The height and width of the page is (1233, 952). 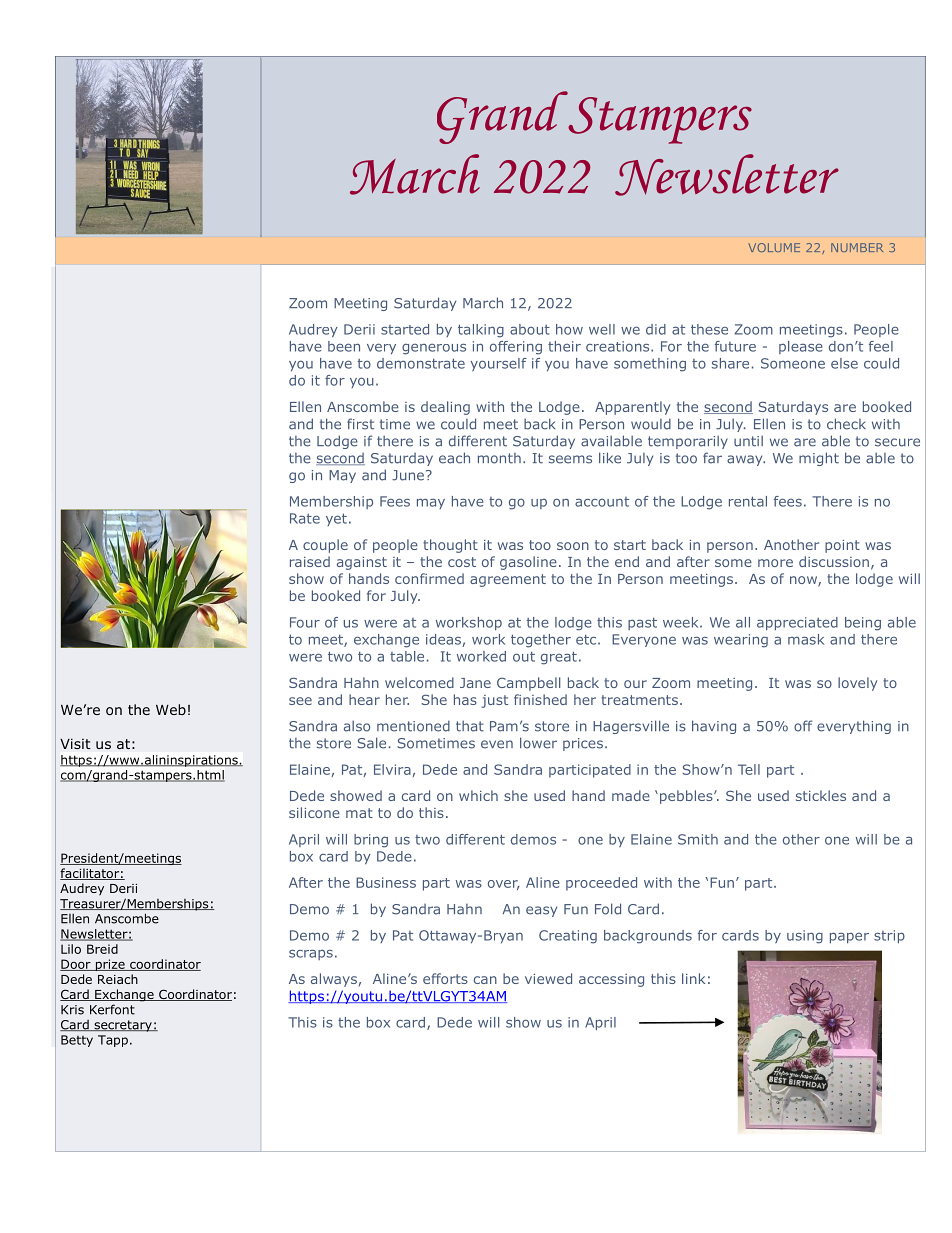 I want to click on secretary, so click(x=123, y=1026).
